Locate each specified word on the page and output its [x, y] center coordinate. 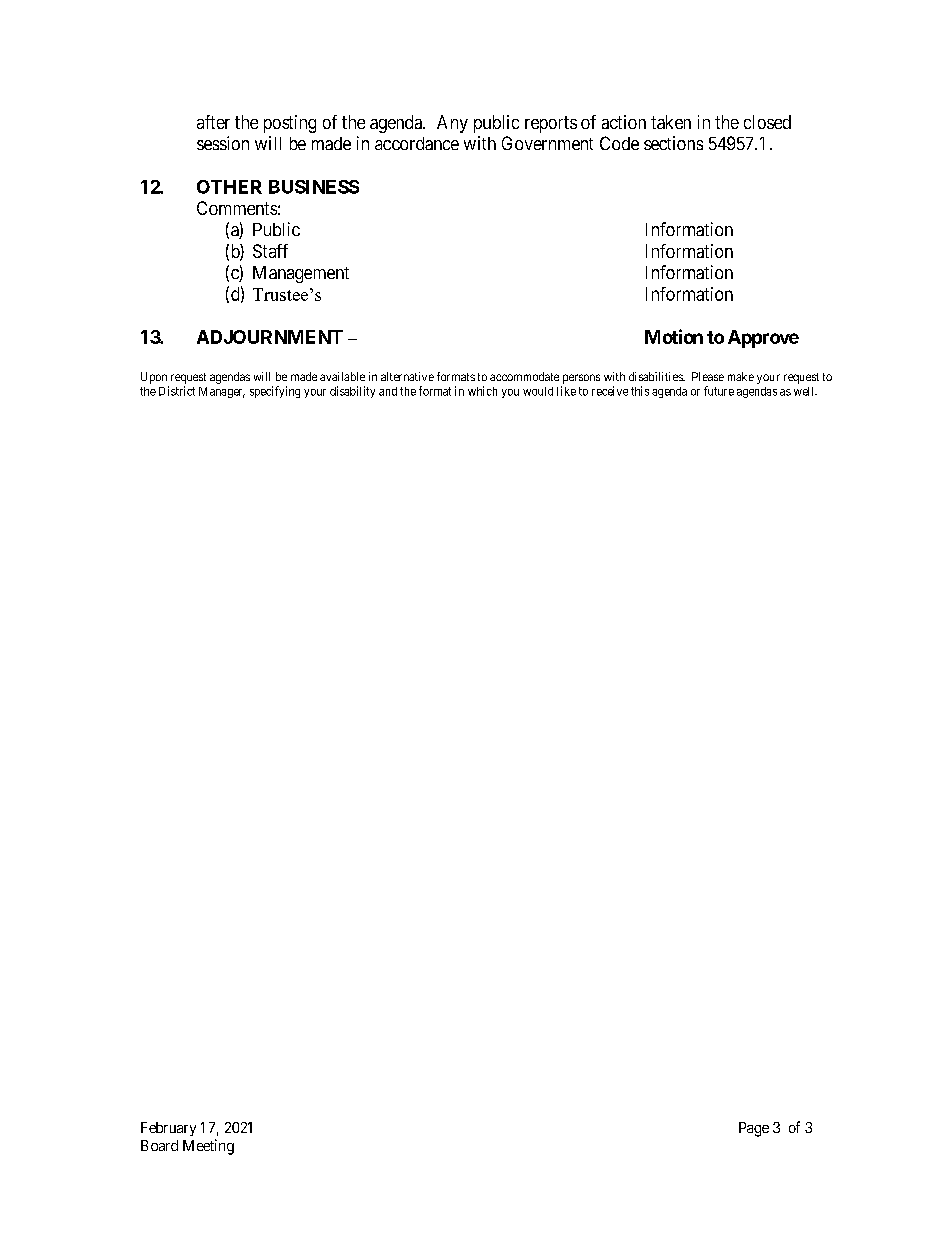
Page [754, 1129]
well [805, 391]
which [482, 391]
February [168, 1129]
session [223, 143]
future [719, 391]
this [640, 391]
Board [159, 1145]
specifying [275, 392]
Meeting [208, 1147]
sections [673, 143]
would [538, 391]
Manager [222, 392]
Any [452, 124]
